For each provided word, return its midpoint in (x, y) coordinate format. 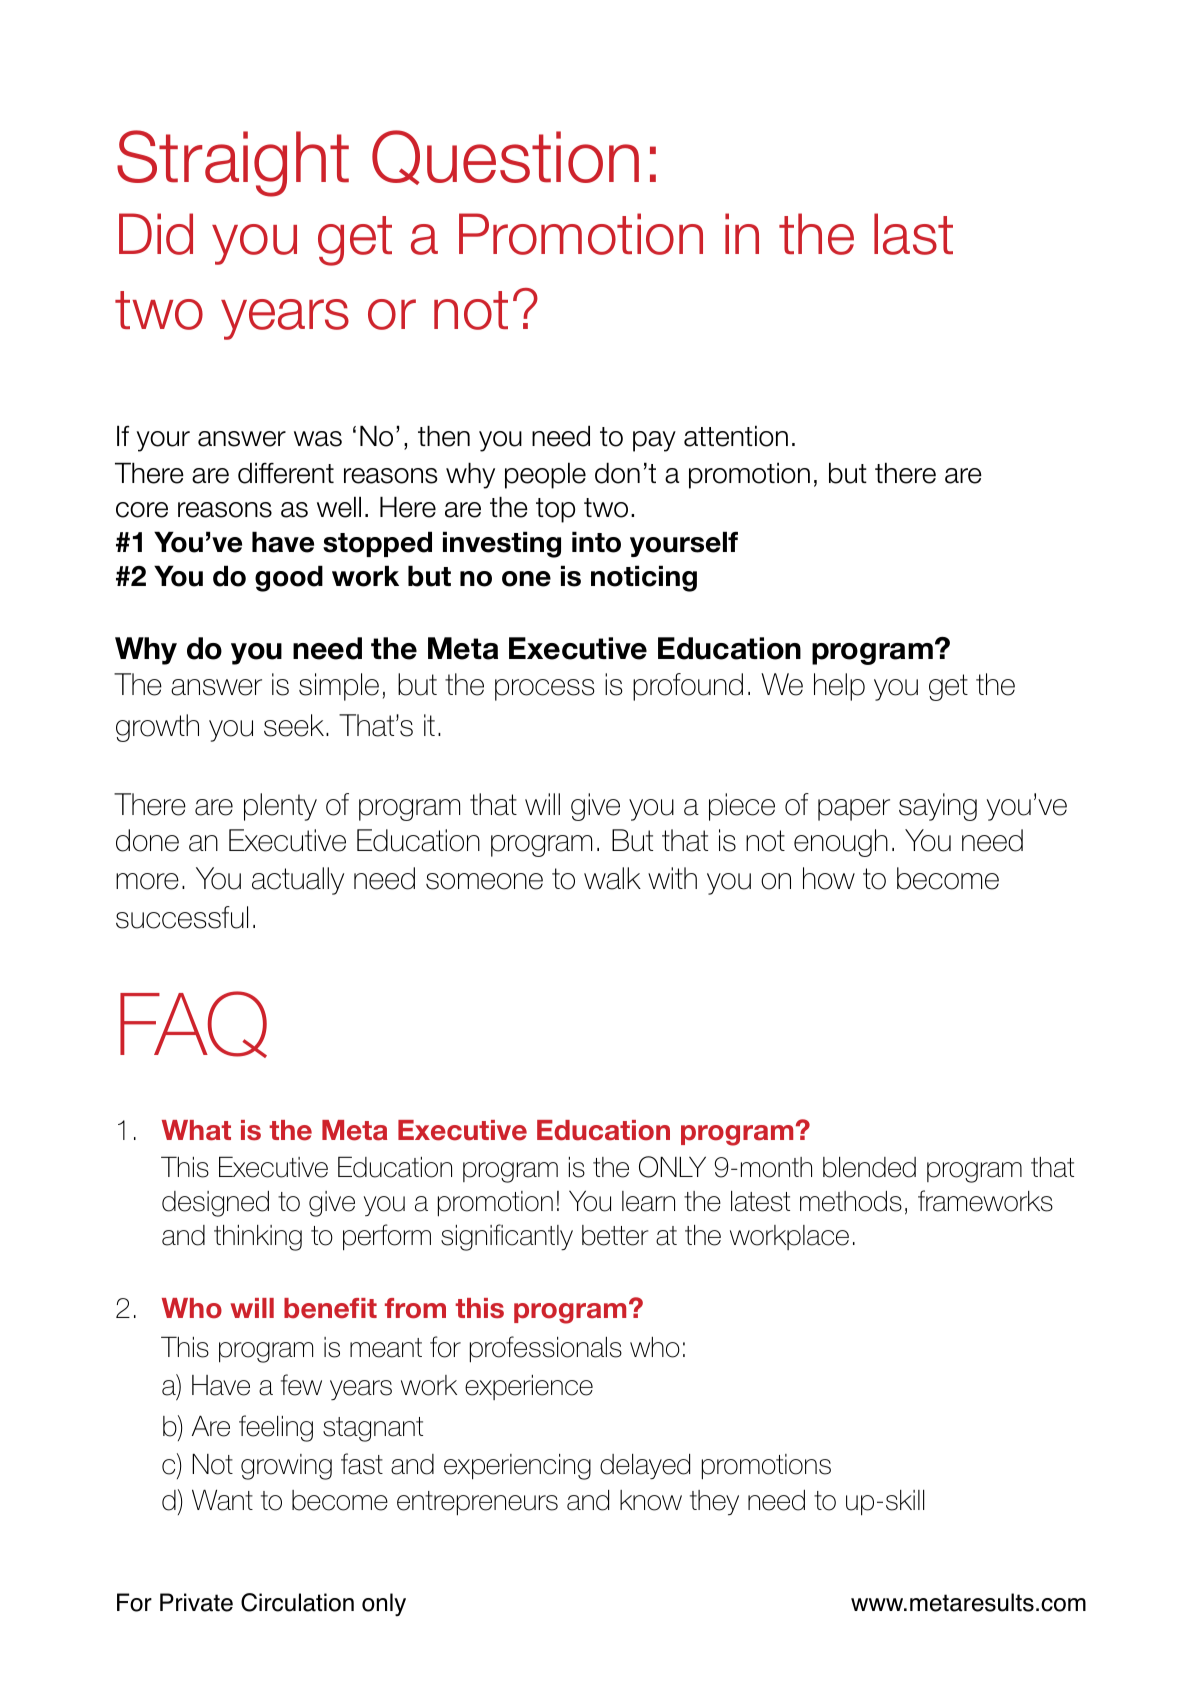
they (714, 1503)
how (829, 878)
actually (298, 881)
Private (196, 1602)
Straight (233, 163)
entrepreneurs (477, 1503)
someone (484, 881)
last (913, 234)
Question (505, 157)
